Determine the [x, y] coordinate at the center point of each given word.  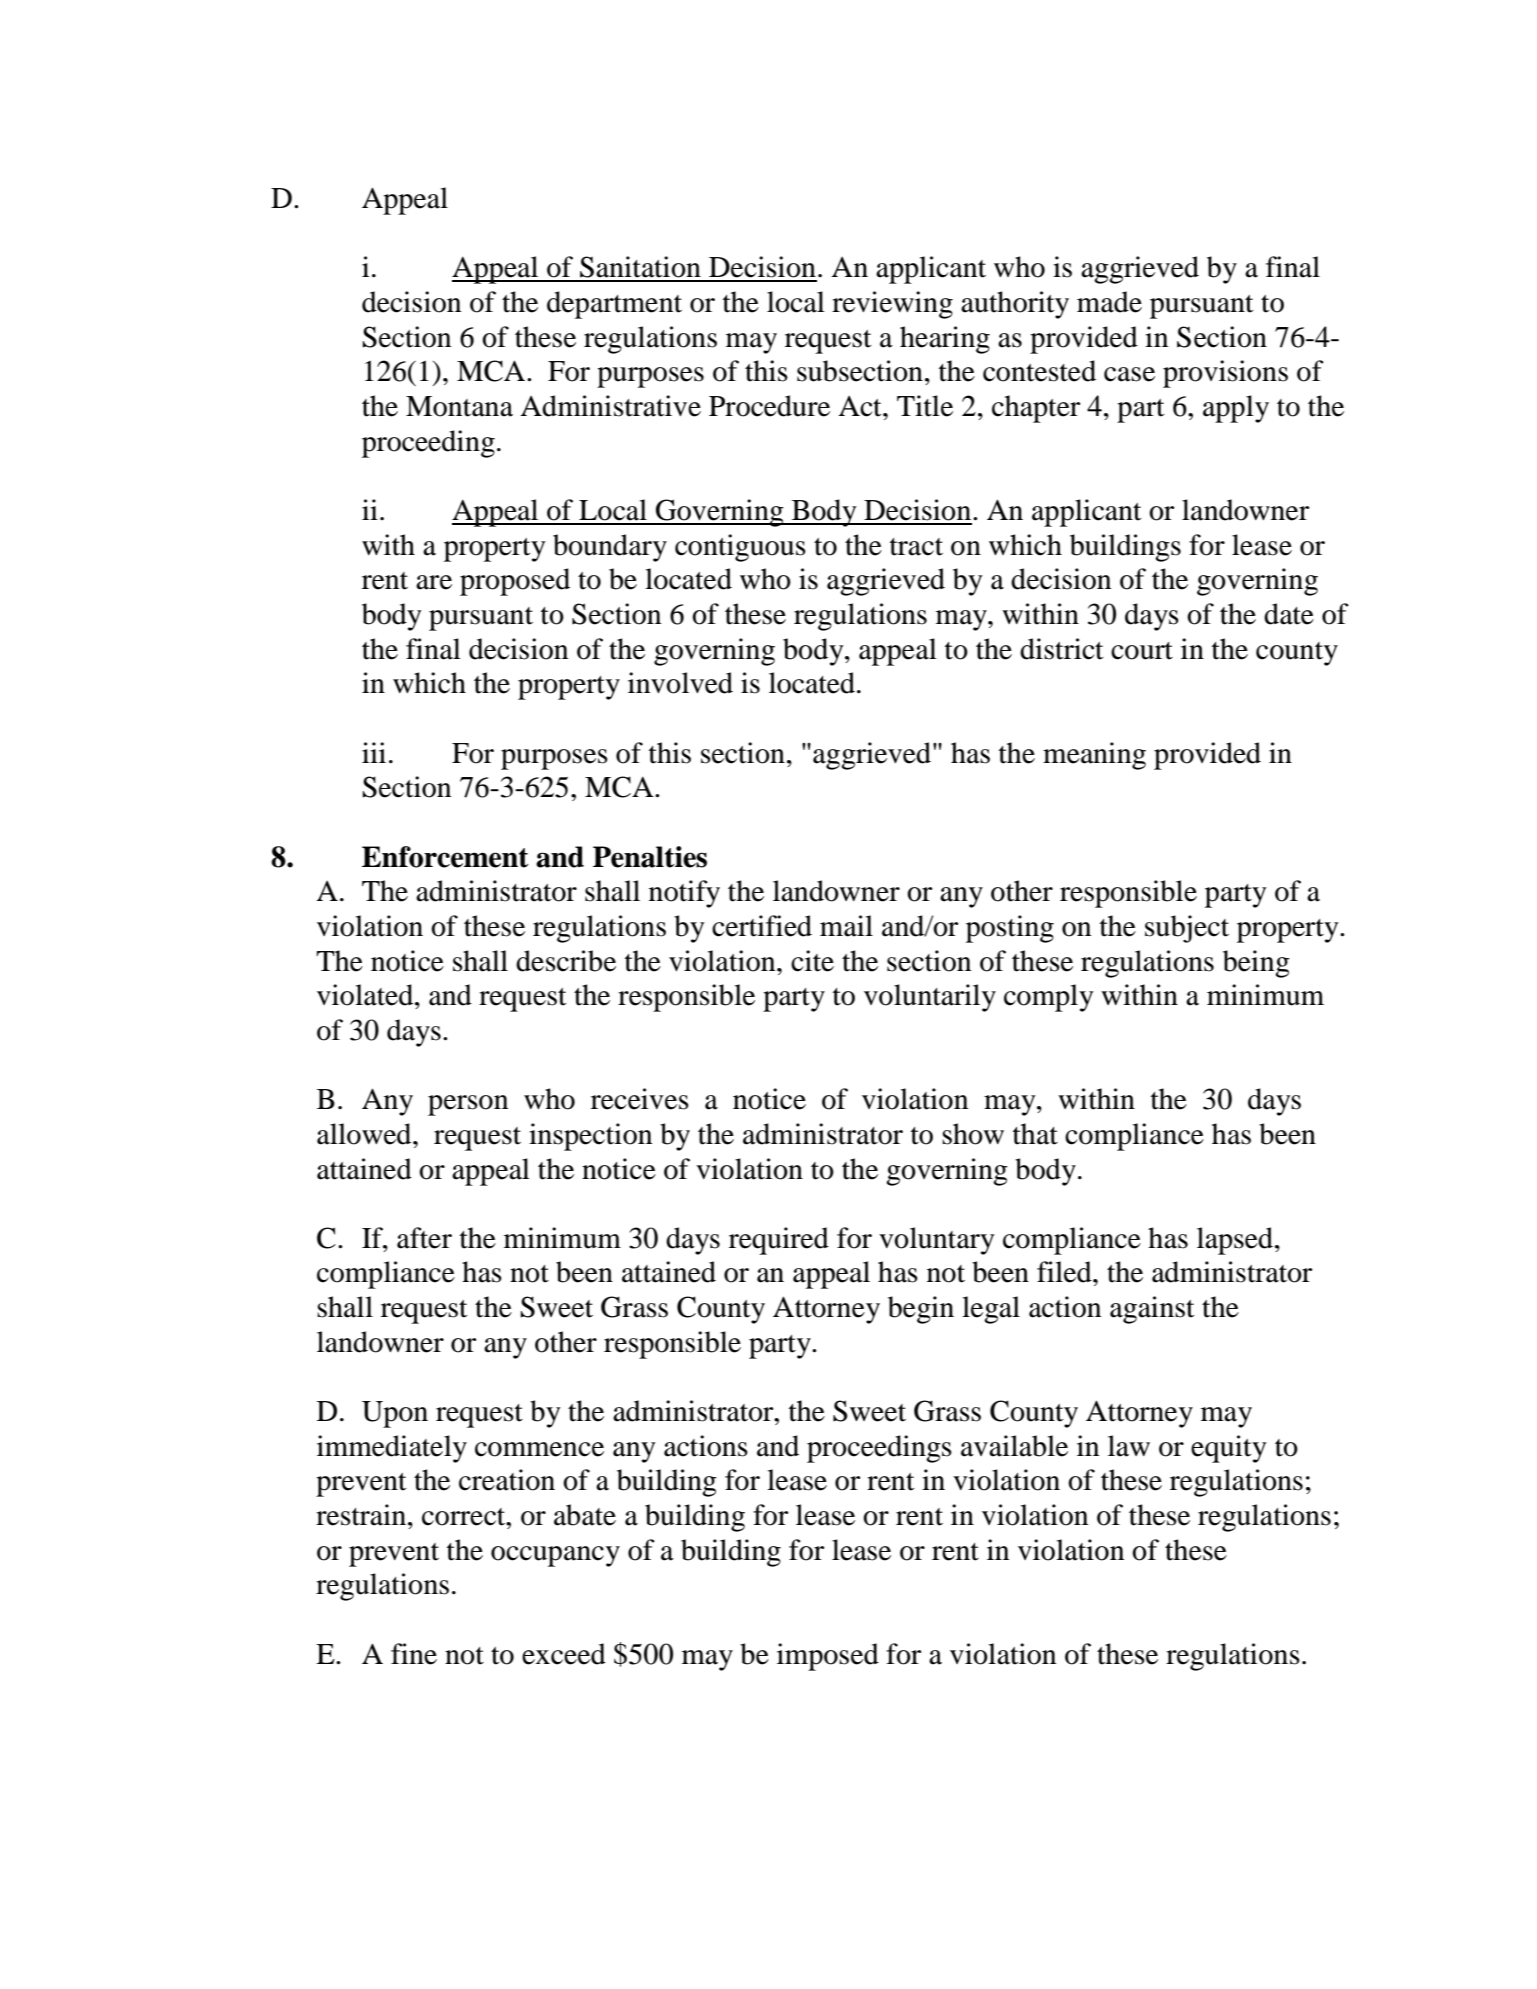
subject [1187, 929]
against [1152, 1310]
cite [812, 961]
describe [566, 961]
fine [414, 1654]
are [434, 582]
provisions [1225, 374]
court [1142, 651]
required [779, 1241]
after [424, 1238]
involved [680, 683]
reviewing [892, 305]
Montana [459, 406]
